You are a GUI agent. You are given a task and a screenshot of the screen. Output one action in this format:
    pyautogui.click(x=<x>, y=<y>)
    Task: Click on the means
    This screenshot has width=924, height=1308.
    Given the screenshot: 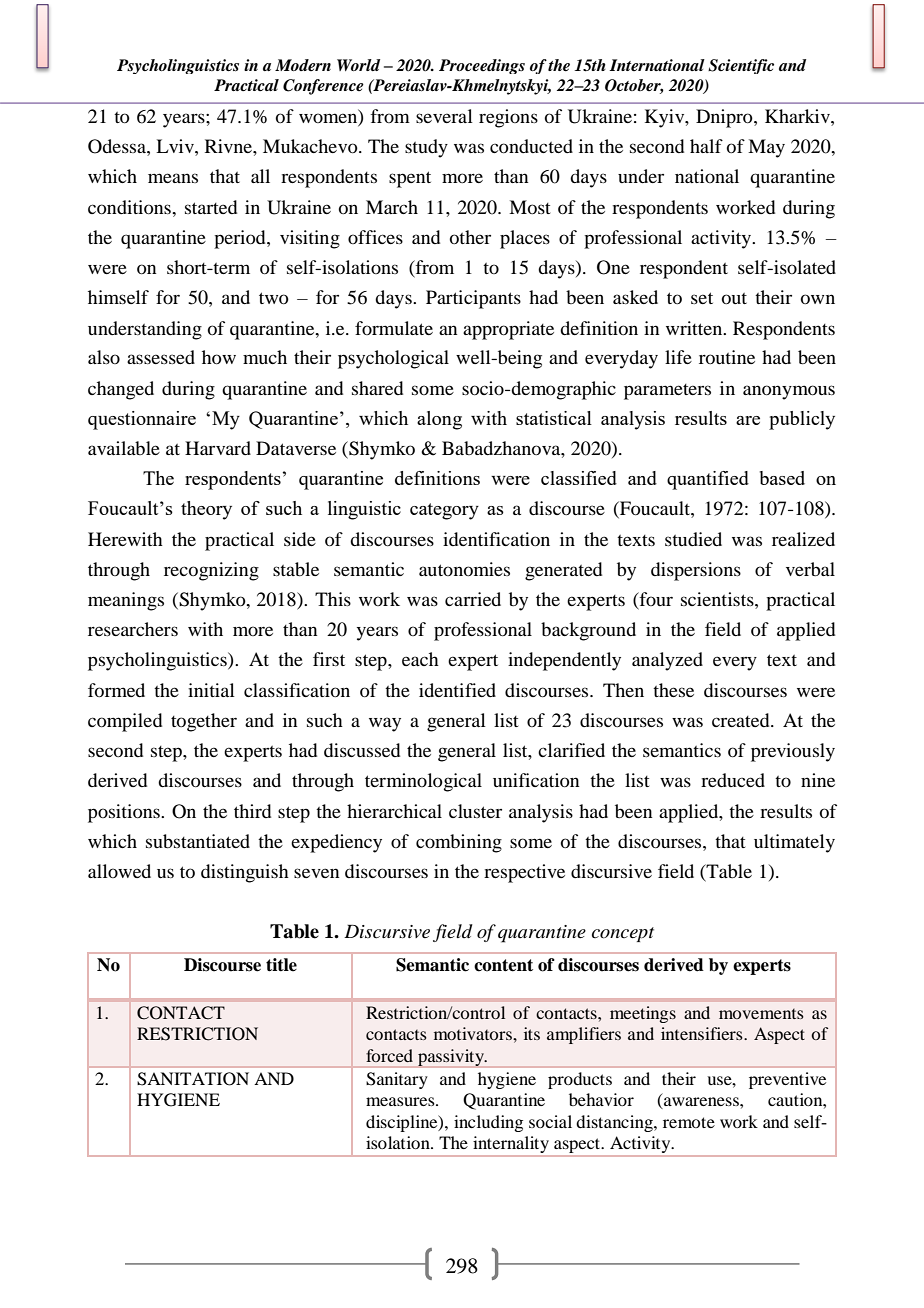 What is the action you would take?
    pyautogui.click(x=173, y=178)
